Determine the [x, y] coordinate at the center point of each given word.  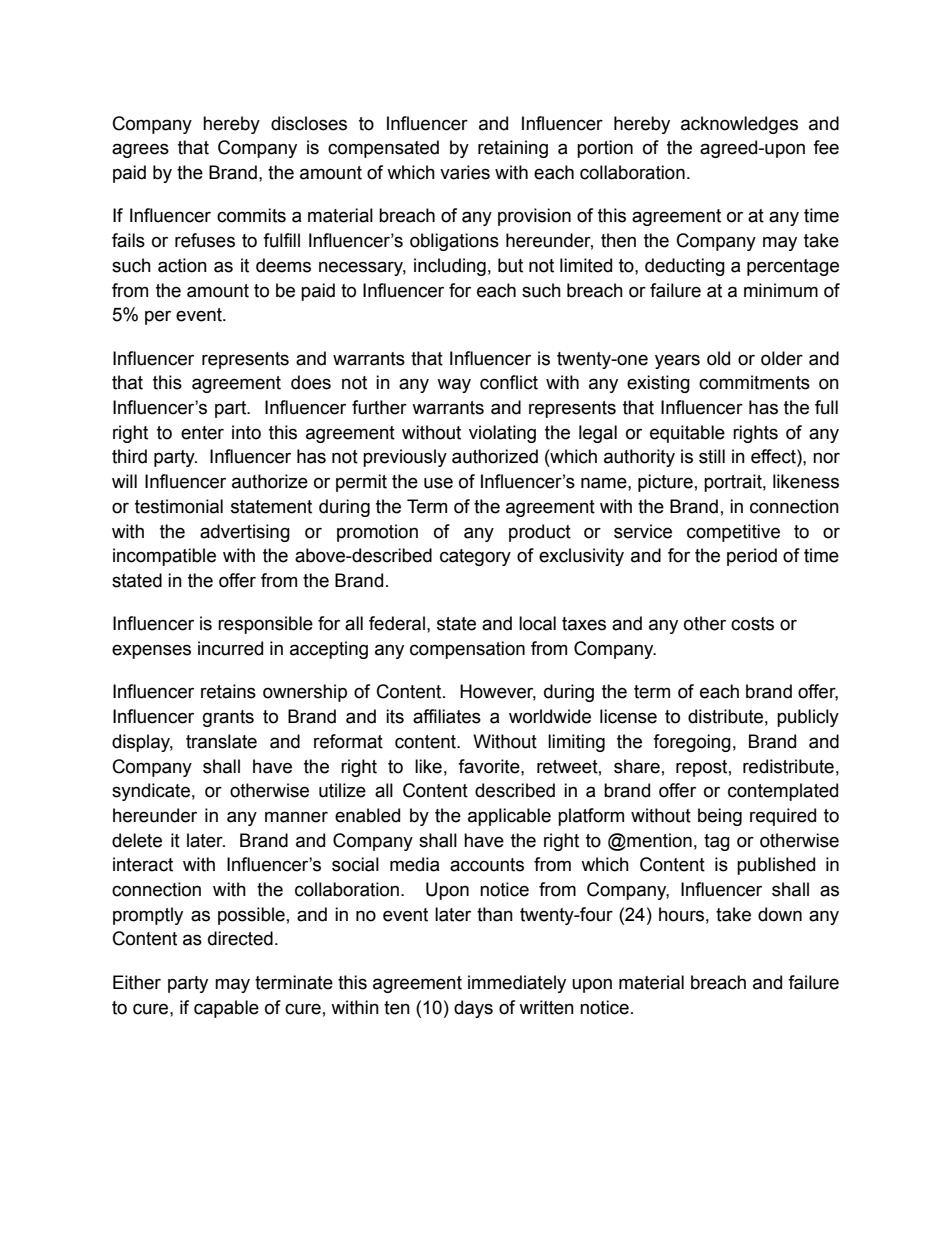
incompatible [164, 557]
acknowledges [739, 125]
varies [465, 172]
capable [226, 1009]
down [780, 914]
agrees [140, 150]
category [475, 557]
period [752, 557]
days [473, 1009]
